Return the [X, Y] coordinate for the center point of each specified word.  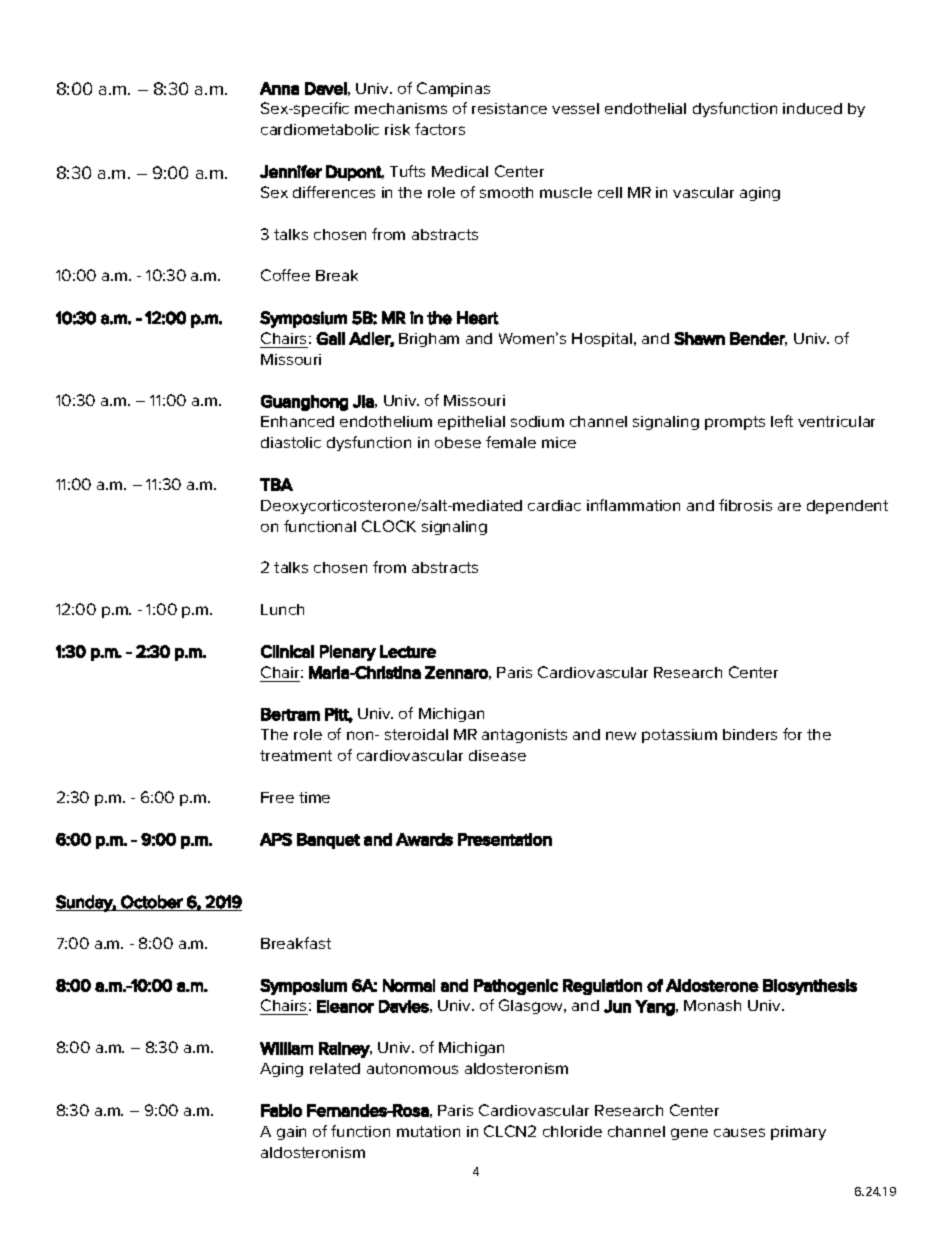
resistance [509, 108]
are [789, 506]
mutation [428, 1131]
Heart [478, 318]
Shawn [699, 338]
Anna [279, 88]
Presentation [505, 839]
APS [276, 839]
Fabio [281, 1110]
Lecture [408, 651]
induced [812, 108]
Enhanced [297, 421]
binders [750, 734]
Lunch [282, 609]
